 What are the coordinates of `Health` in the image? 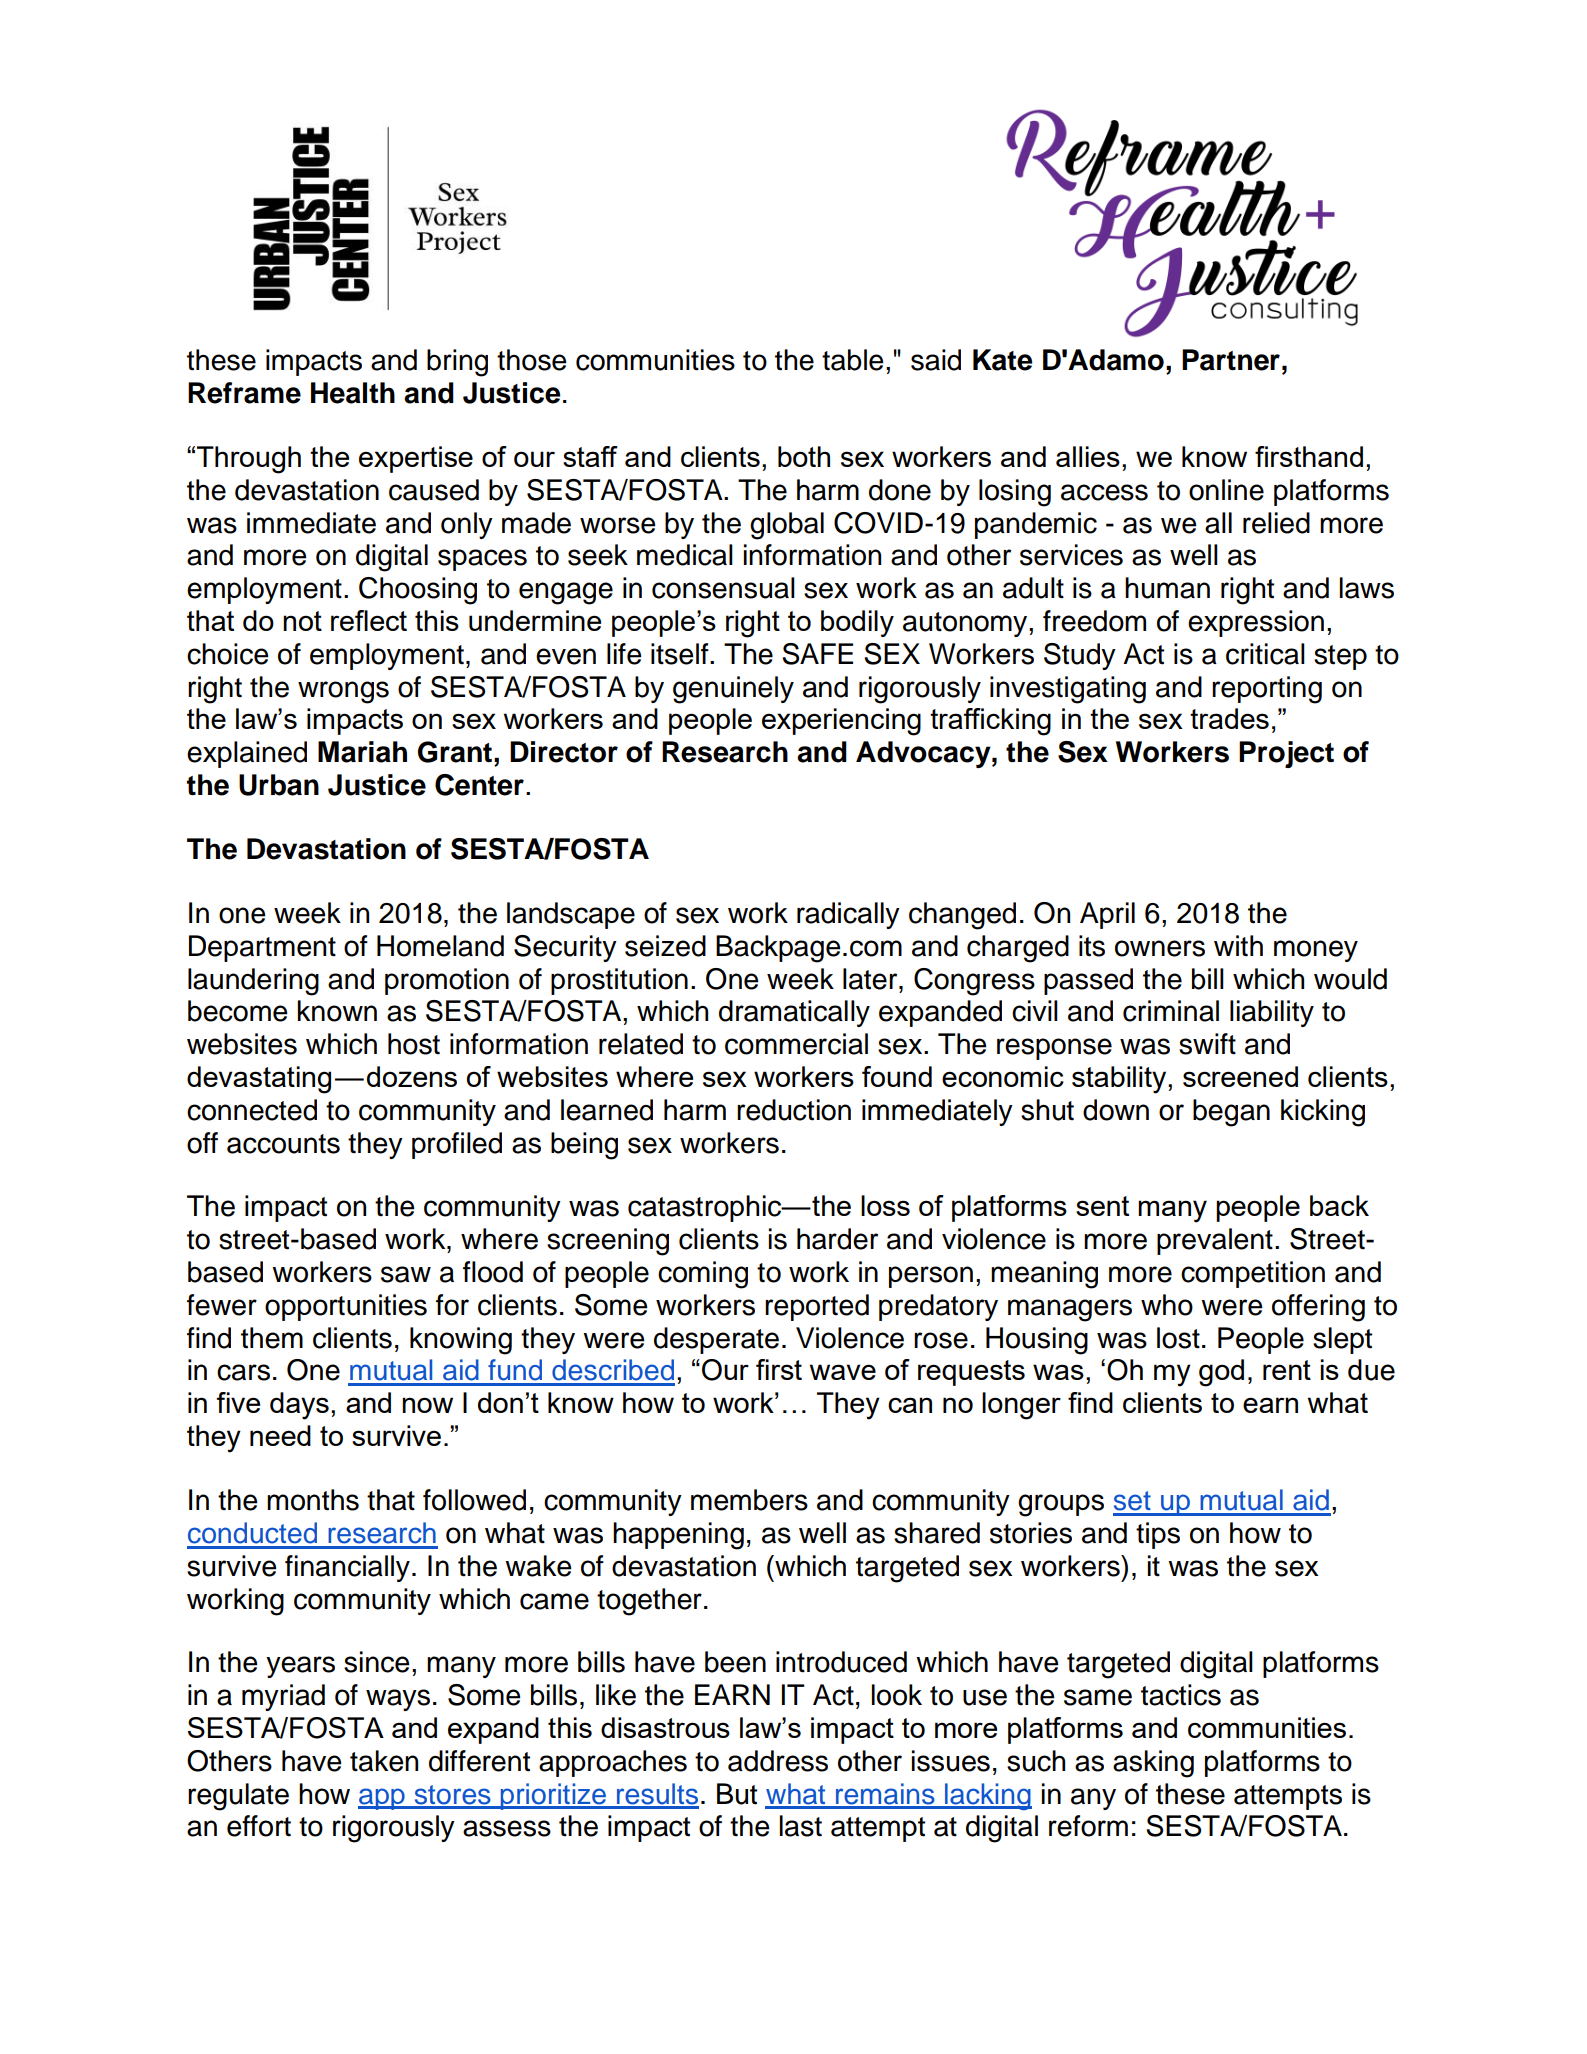 It's located at (353, 393).
